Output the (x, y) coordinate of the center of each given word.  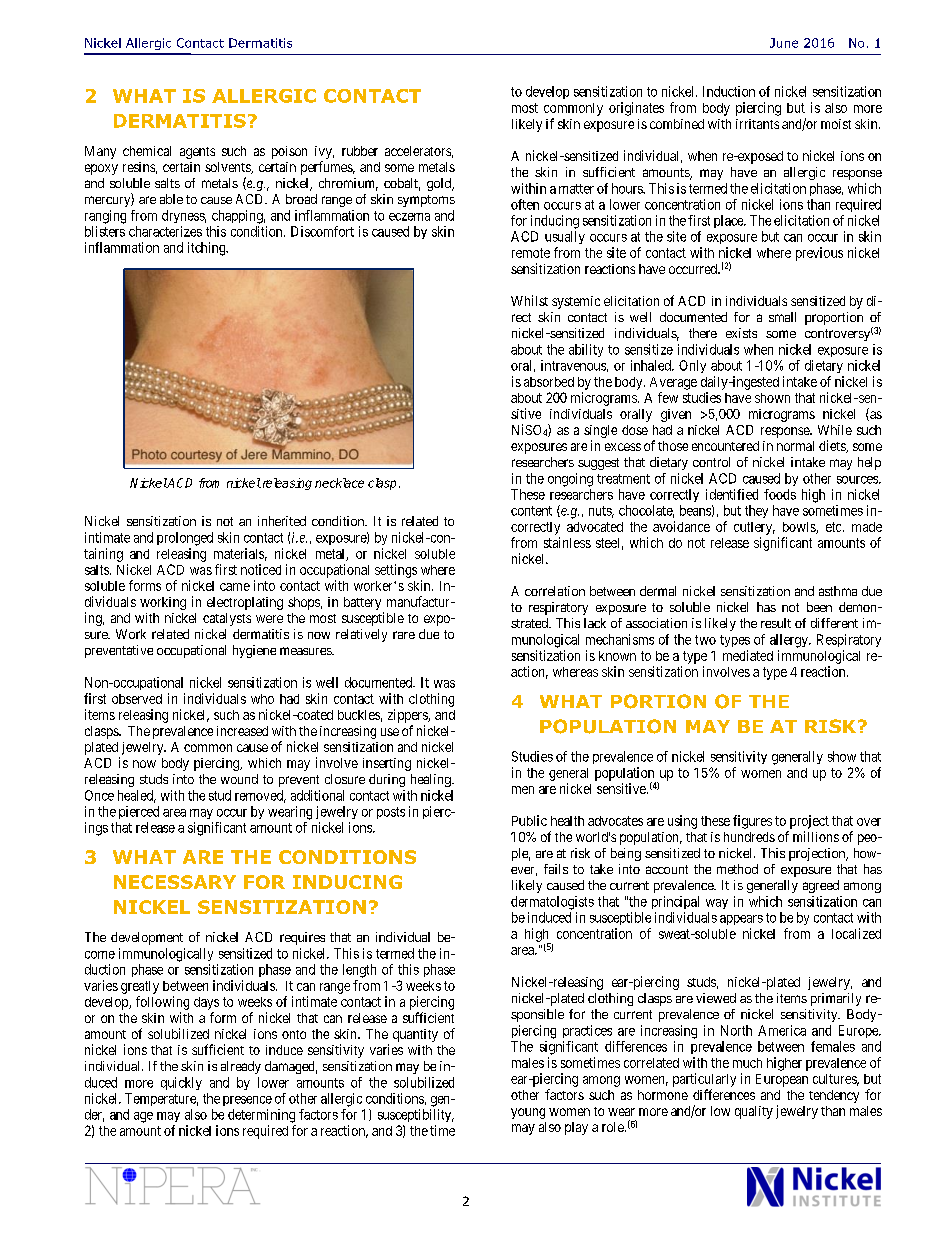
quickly (181, 1083)
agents (197, 153)
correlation (555, 591)
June (784, 43)
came (235, 587)
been (819, 607)
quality (754, 1112)
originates (636, 109)
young (528, 1113)
